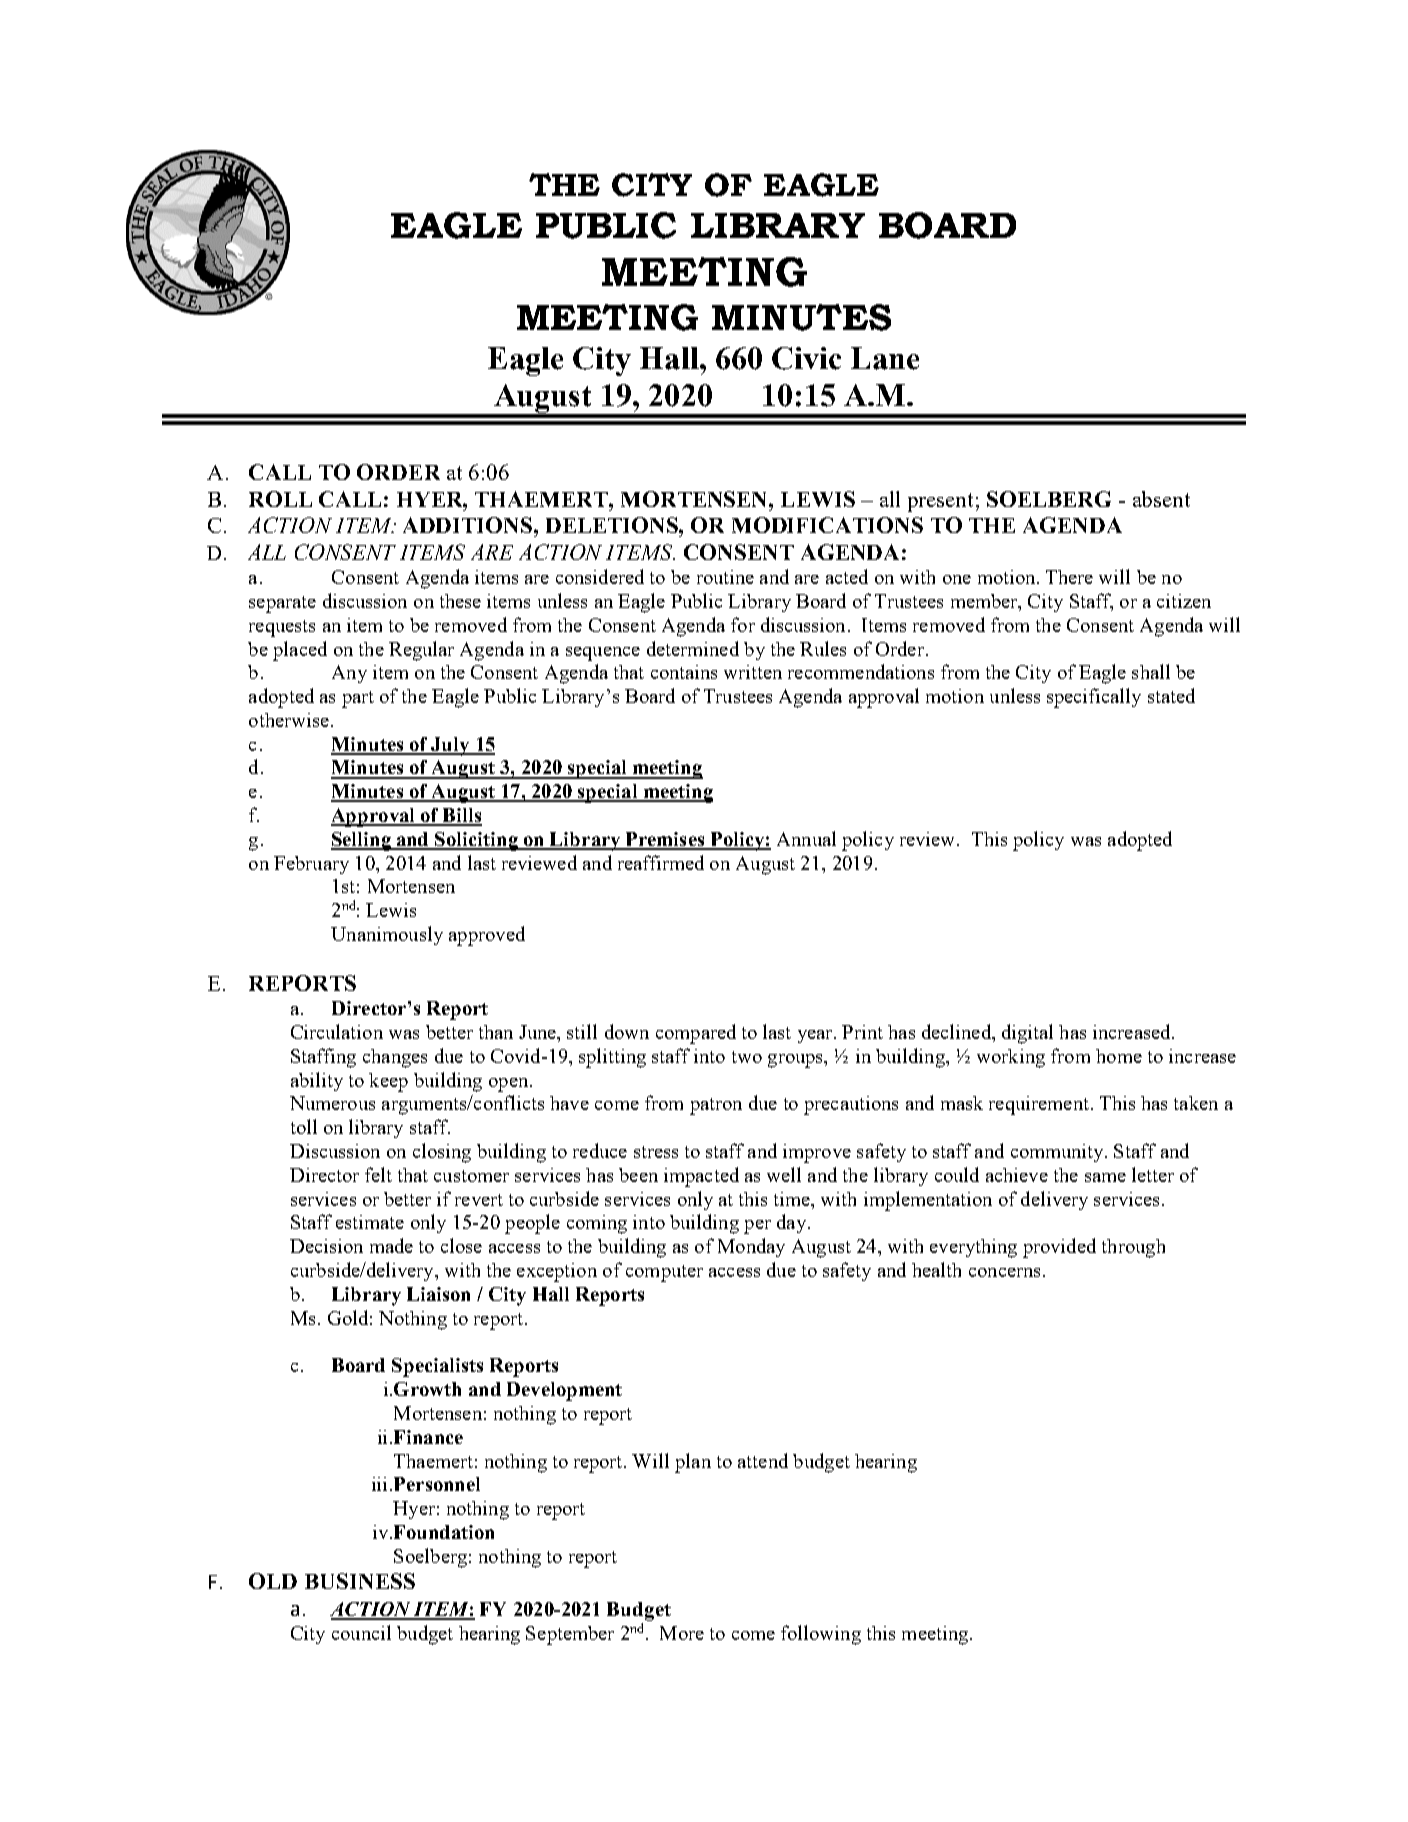  Describe the element at coordinates (360, 1581) in the screenshot. I see `BUSINESS` at that location.
